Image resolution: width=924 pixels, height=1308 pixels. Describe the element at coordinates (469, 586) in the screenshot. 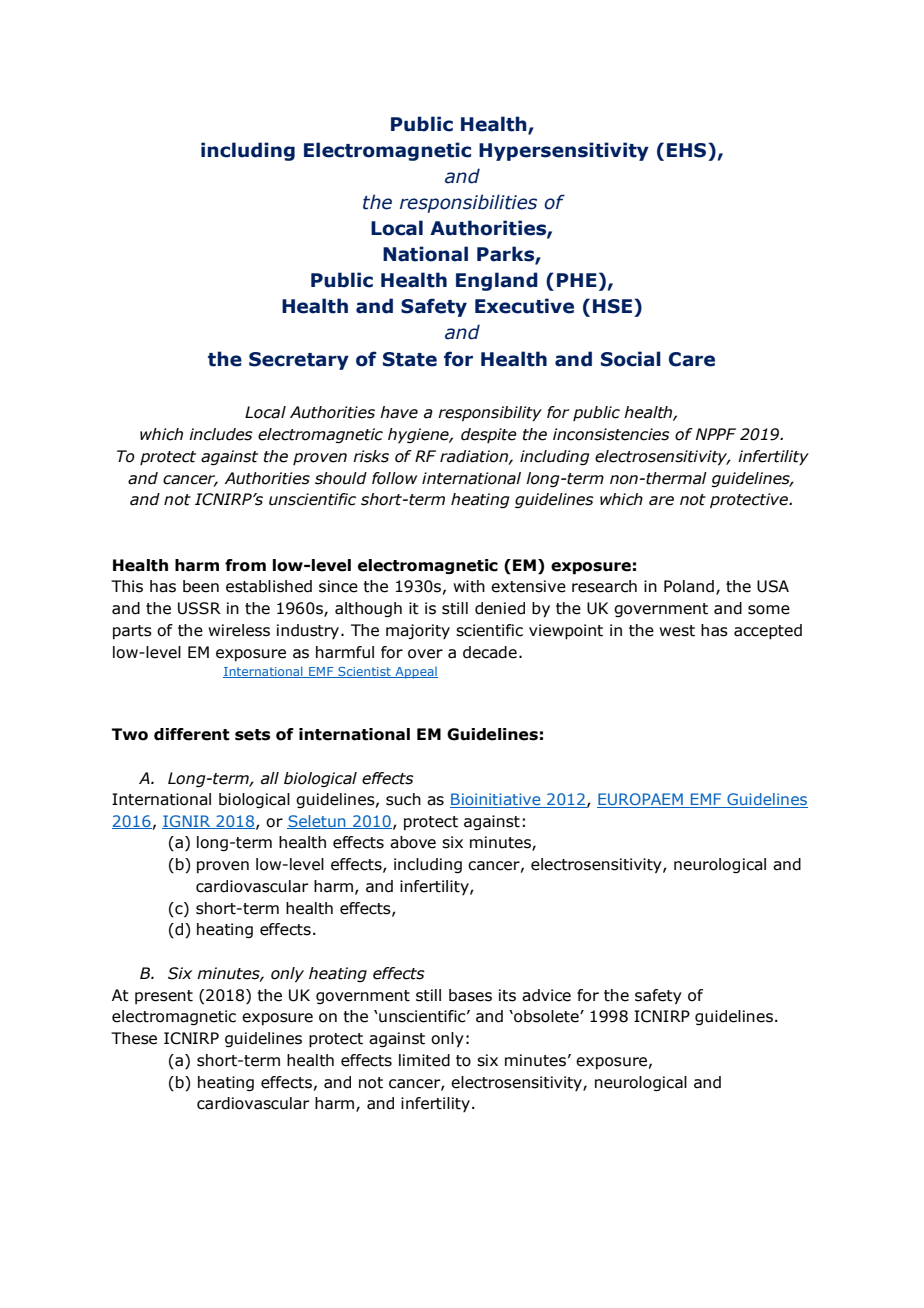

I see `with` at that location.
